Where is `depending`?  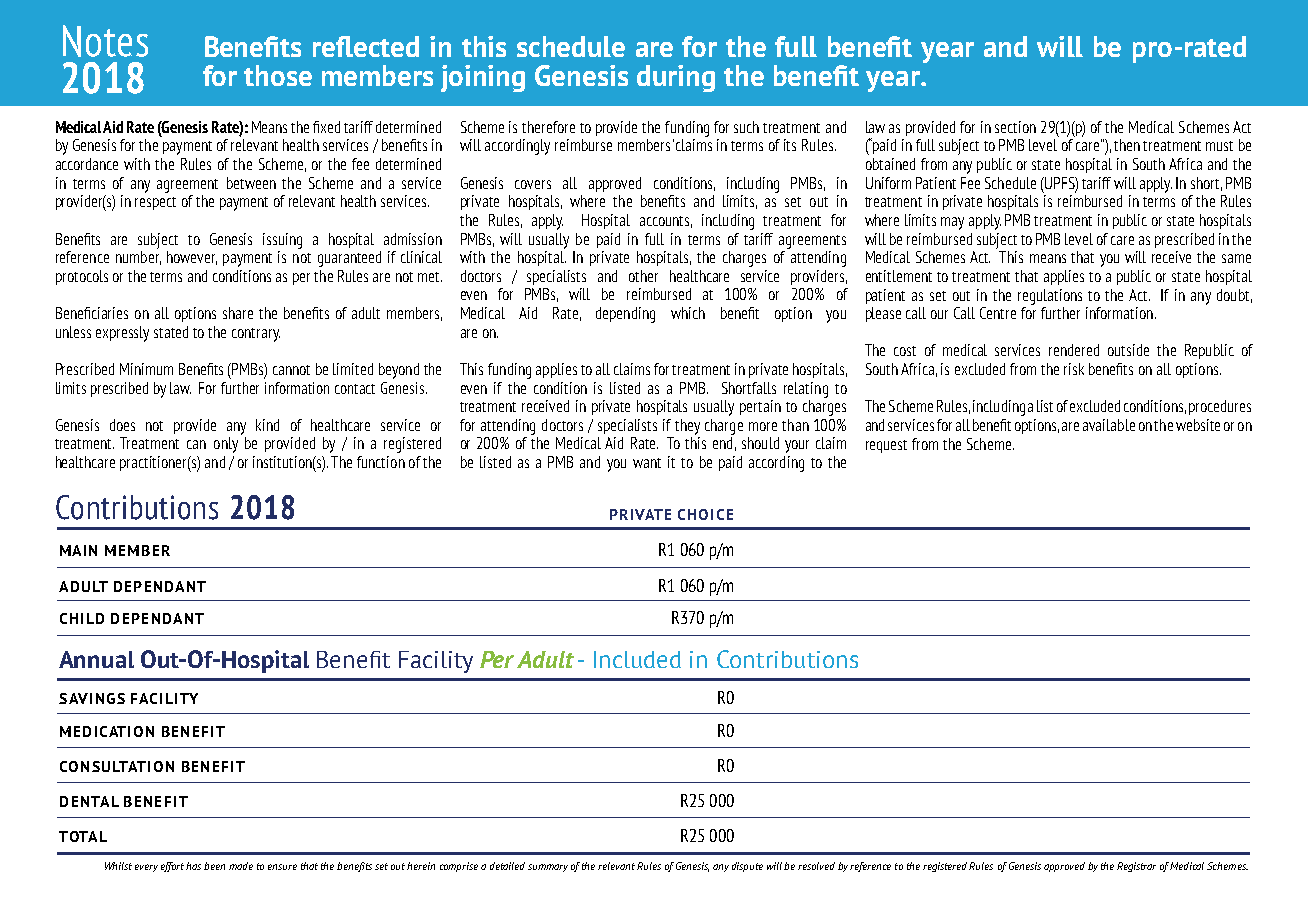
depending is located at coordinates (625, 315).
